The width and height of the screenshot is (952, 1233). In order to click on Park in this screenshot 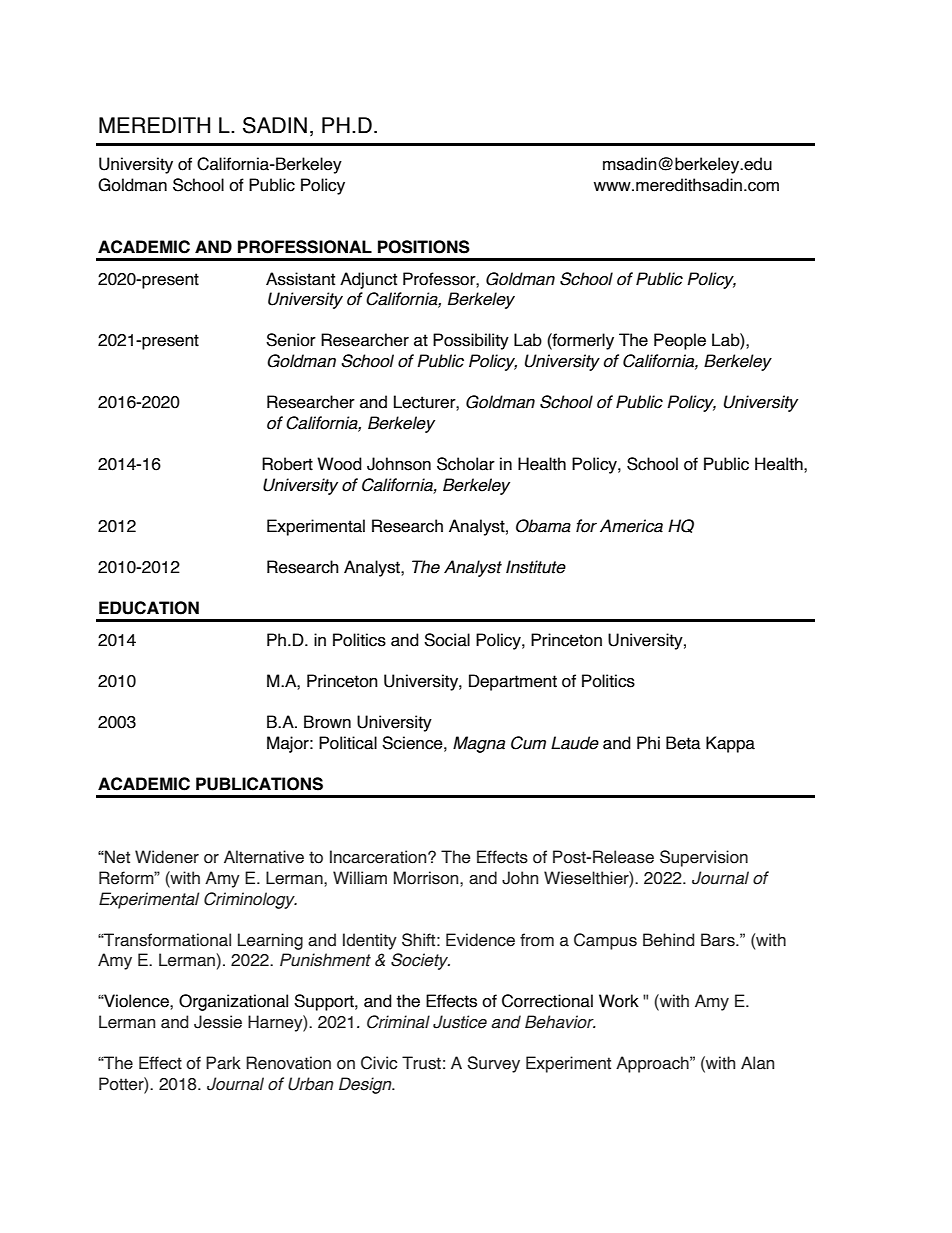, I will do `click(223, 1063)`.
